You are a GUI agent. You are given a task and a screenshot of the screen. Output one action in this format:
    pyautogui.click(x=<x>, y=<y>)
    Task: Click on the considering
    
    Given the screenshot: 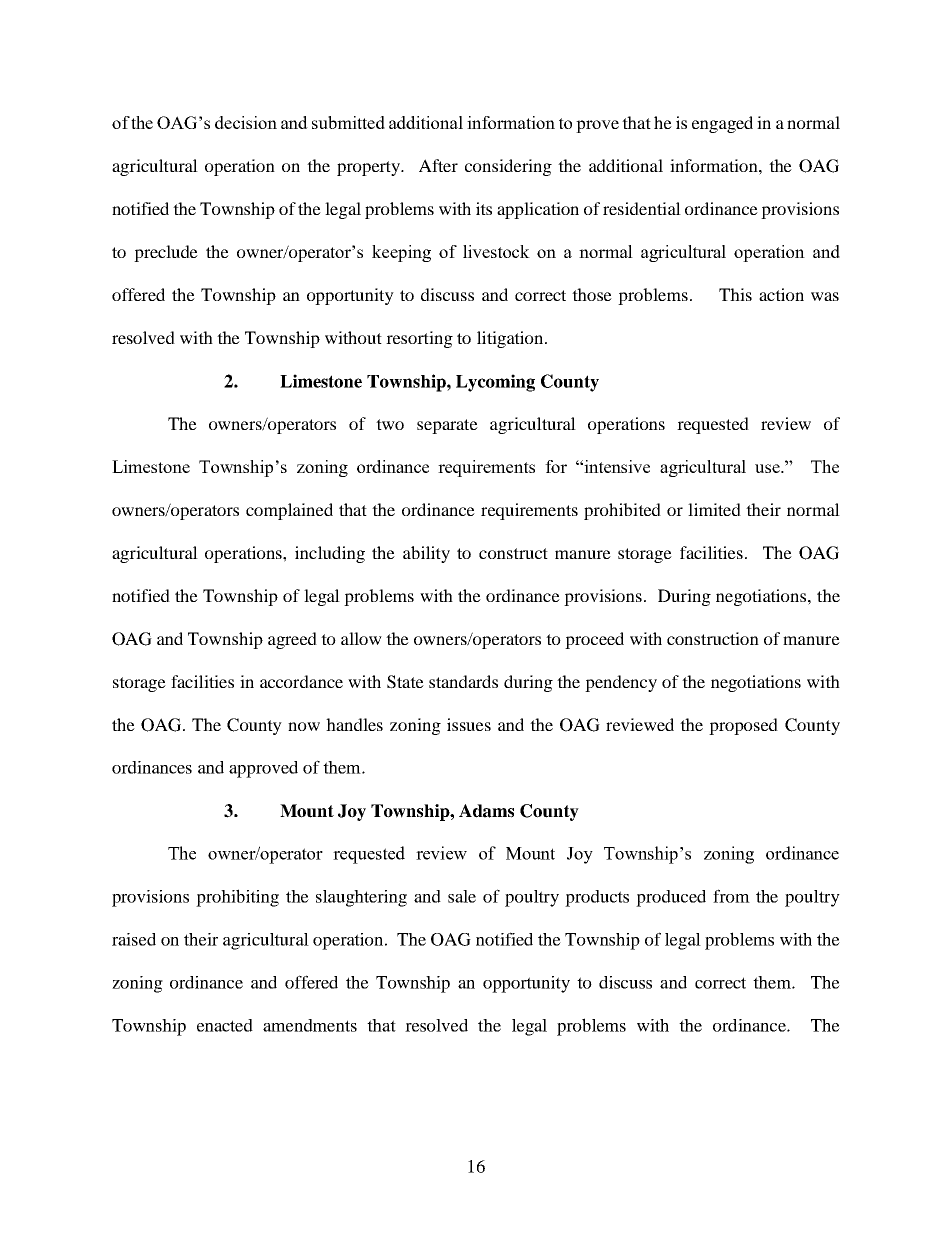 What is the action you would take?
    pyautogui.click(x=508, y=167)
